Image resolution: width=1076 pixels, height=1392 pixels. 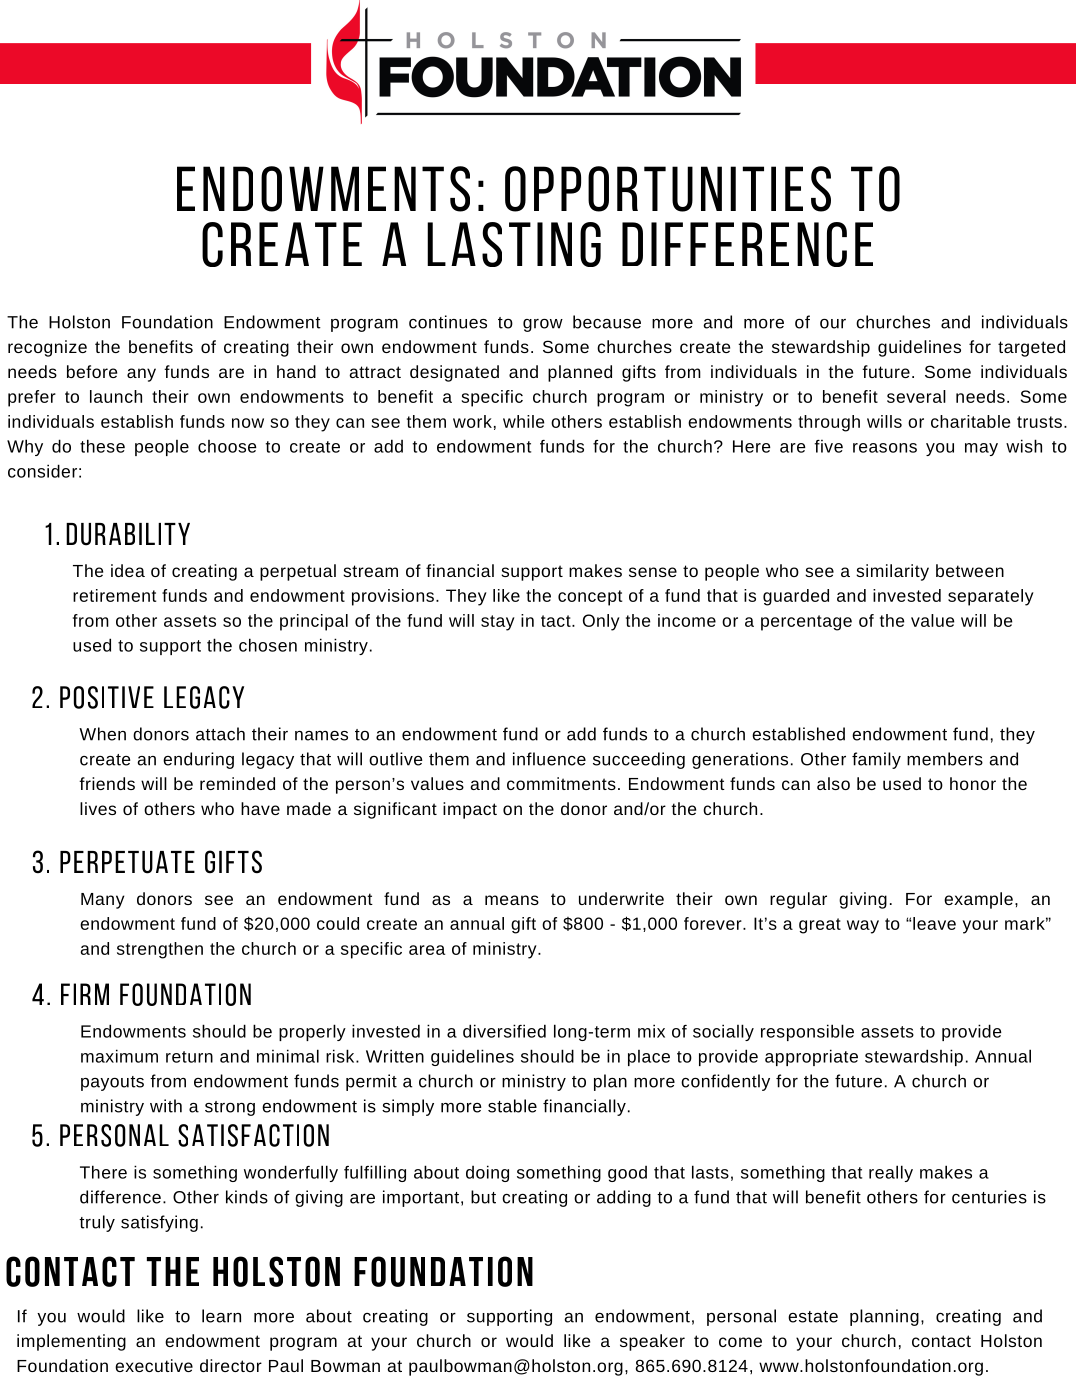 What do you see at coordinates (47, 348) in the page?
I see `recognize` at bounding box center [47, 348].
